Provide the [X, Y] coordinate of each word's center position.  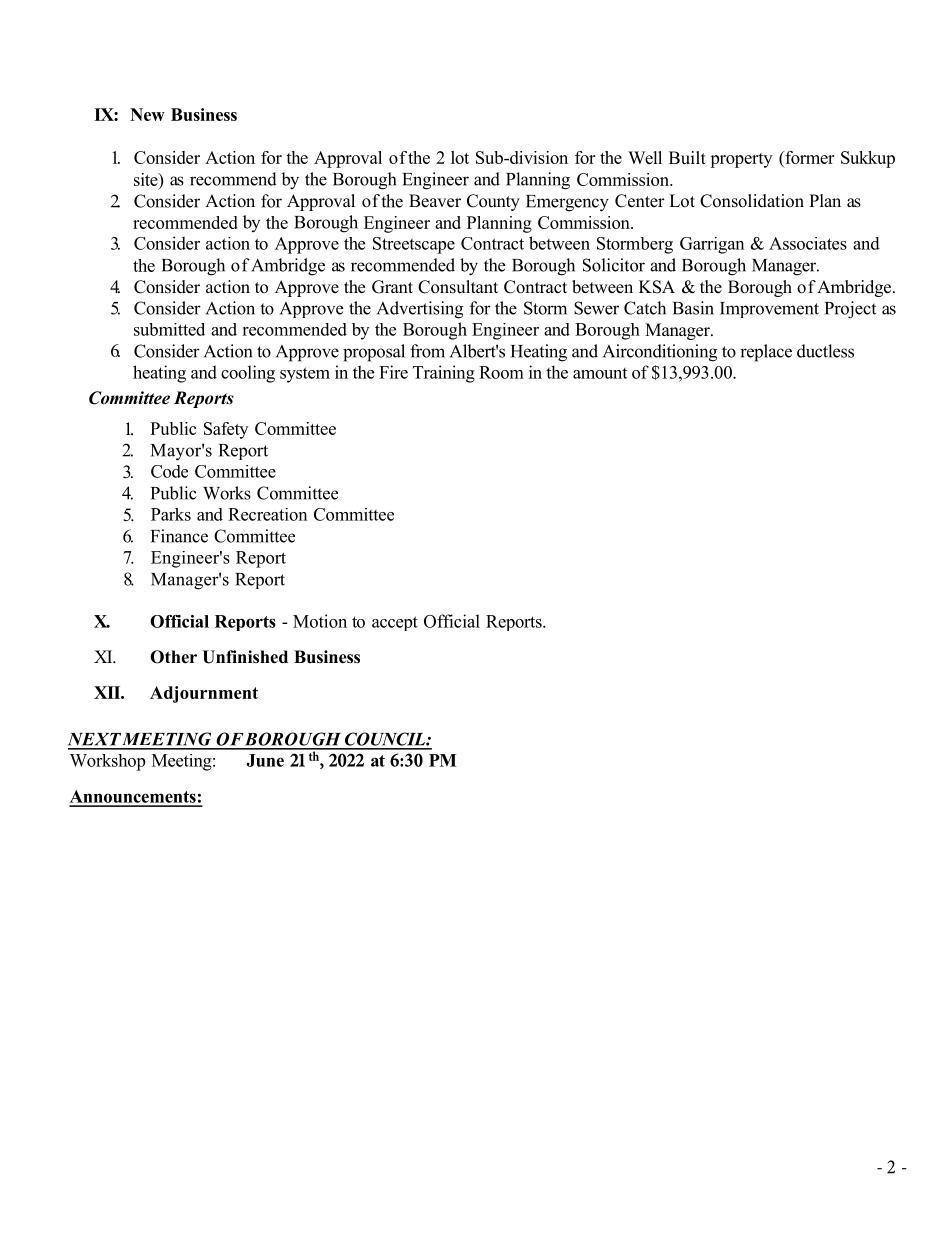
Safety [226, 430]
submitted [169, 329]
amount [600, 373]
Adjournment [204, 694]
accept [395, 623]
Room [501, 372]
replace [766, 353]
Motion [320, 621]
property [741, 160]
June [265, 760]
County [493, 202]
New [147, 114]
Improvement [769, 310]
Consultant [458, 287]
